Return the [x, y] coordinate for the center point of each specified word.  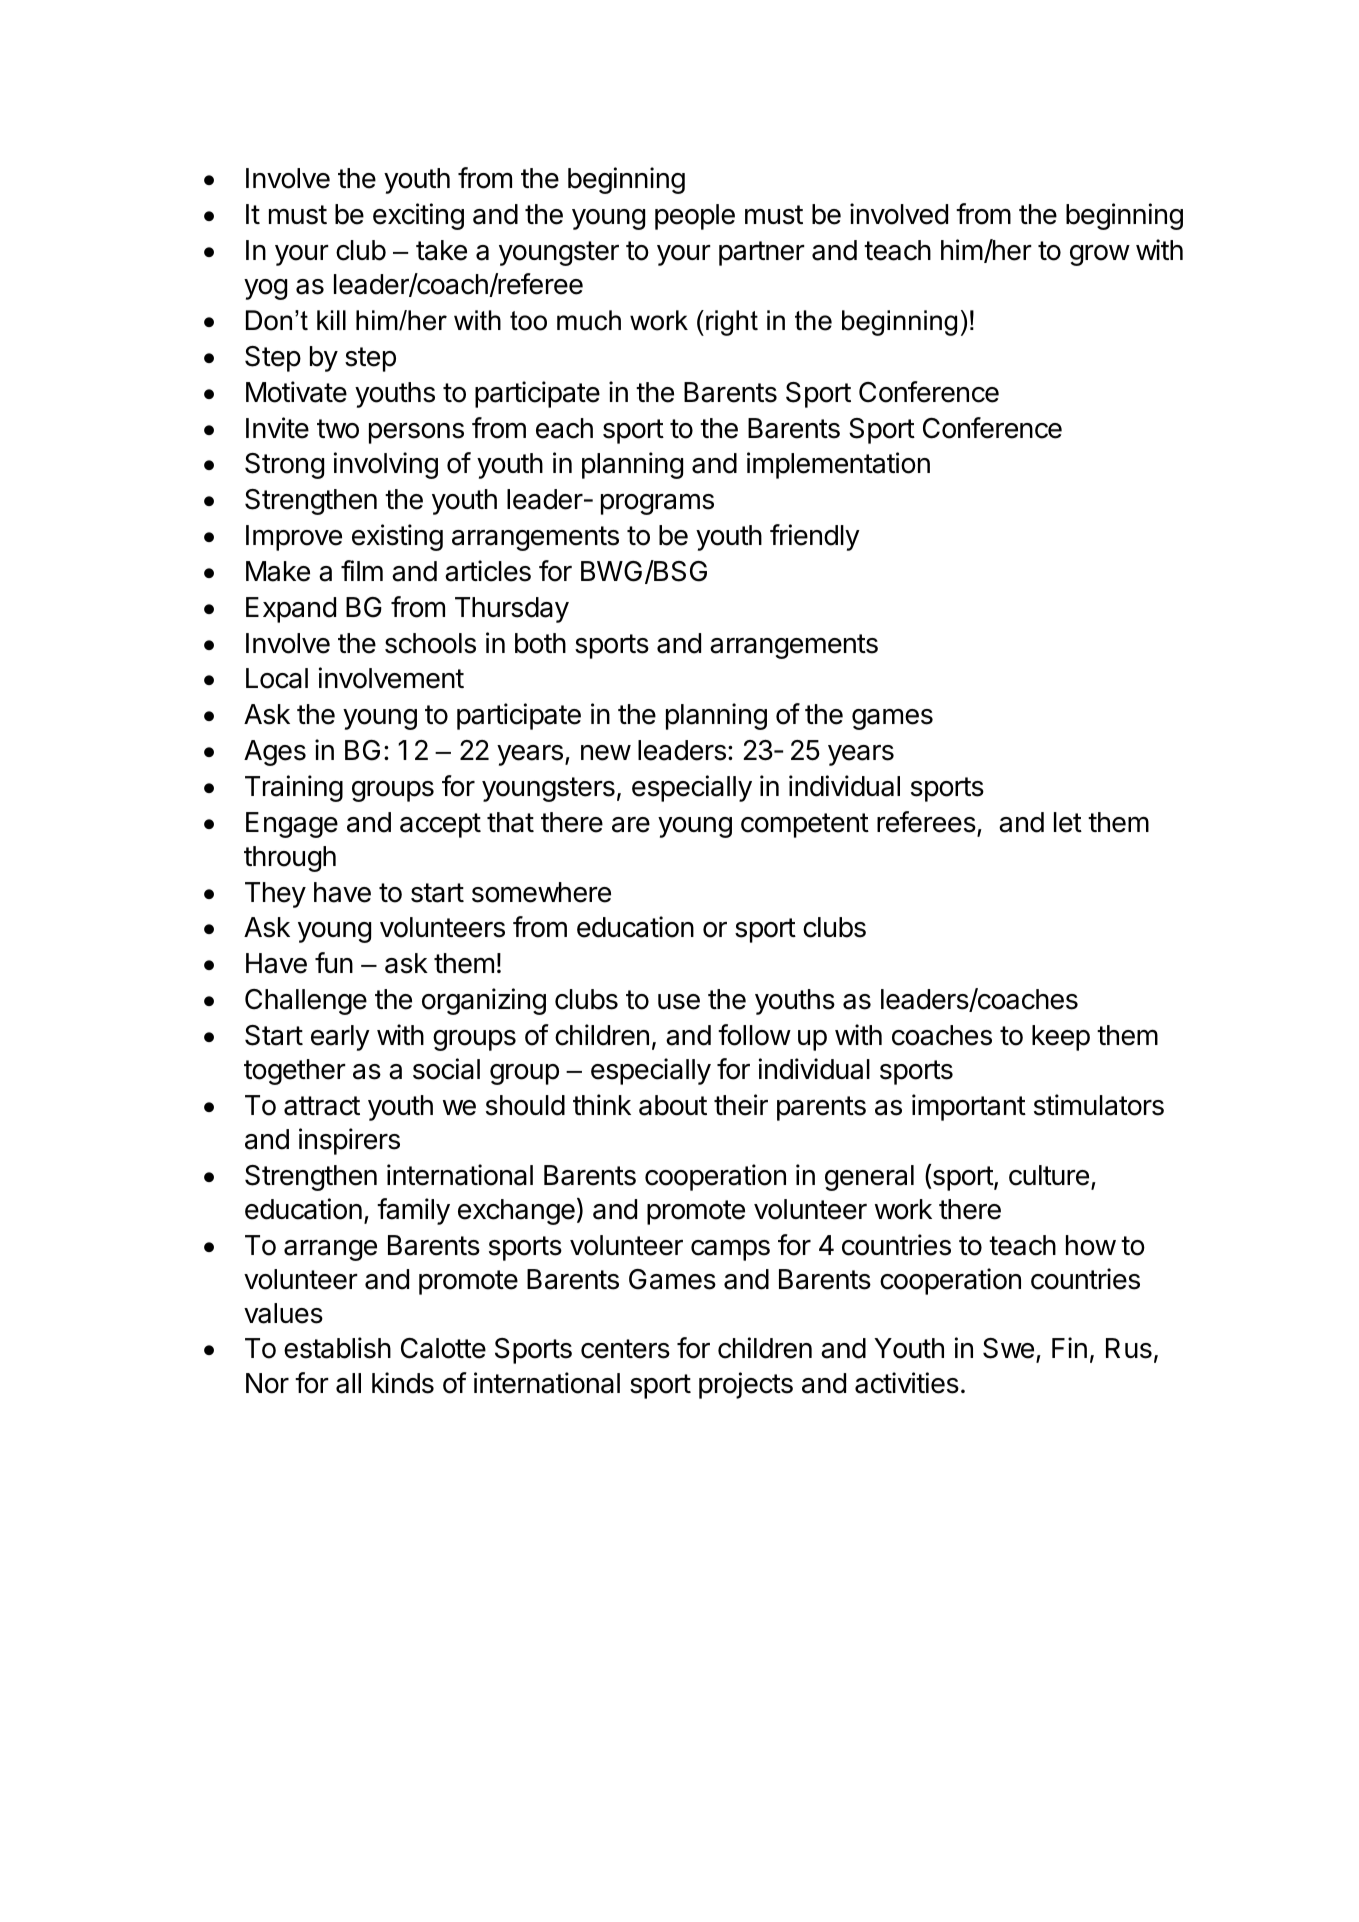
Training [294, 788]
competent [805, 825]
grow [1100, 255]
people [695, 217]
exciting [418, 216]
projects [746, 1385]
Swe [1008, 1348]
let [1068, 822]
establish [337, 1348]
